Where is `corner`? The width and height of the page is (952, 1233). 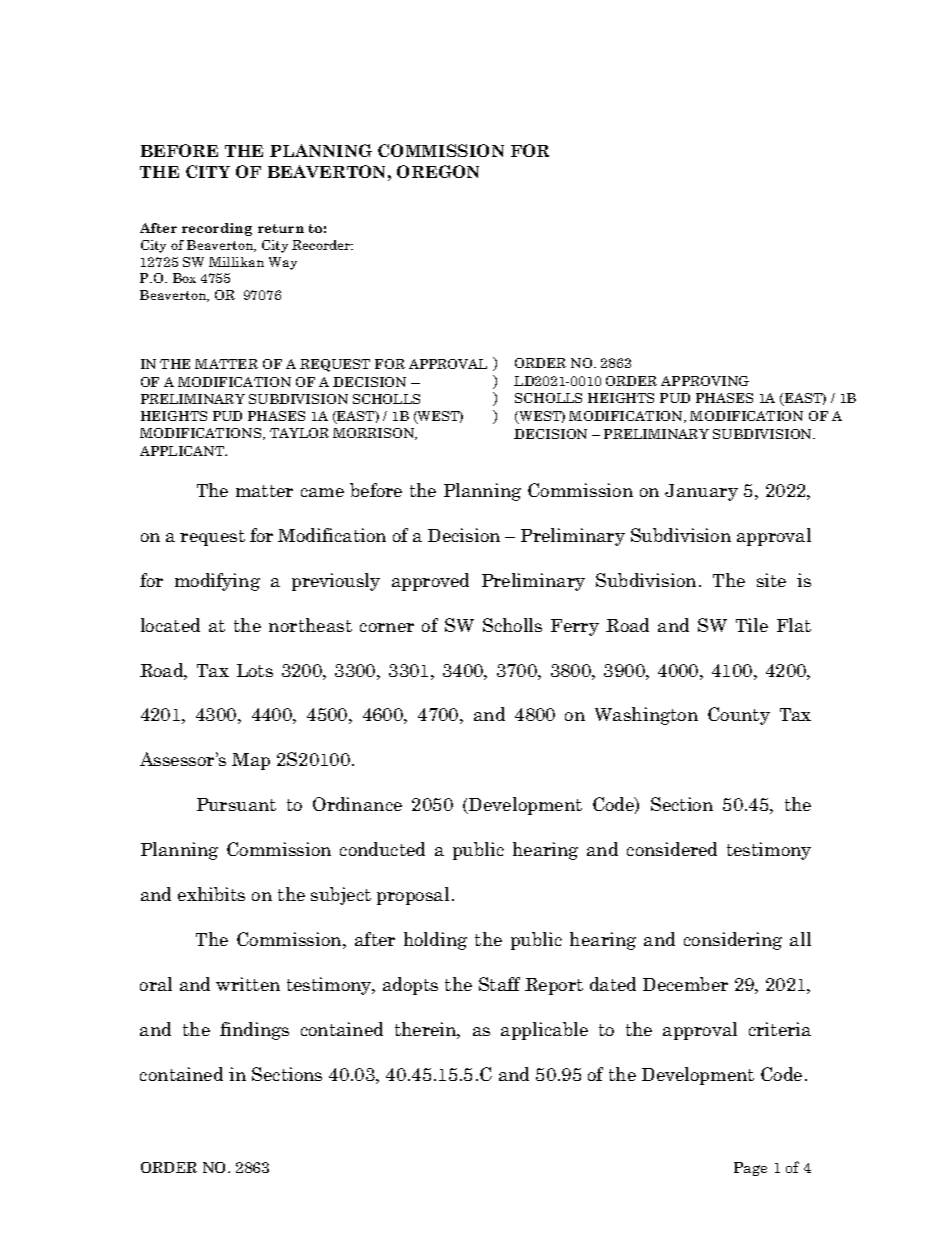 corner is located at coordinates (387, 627).
